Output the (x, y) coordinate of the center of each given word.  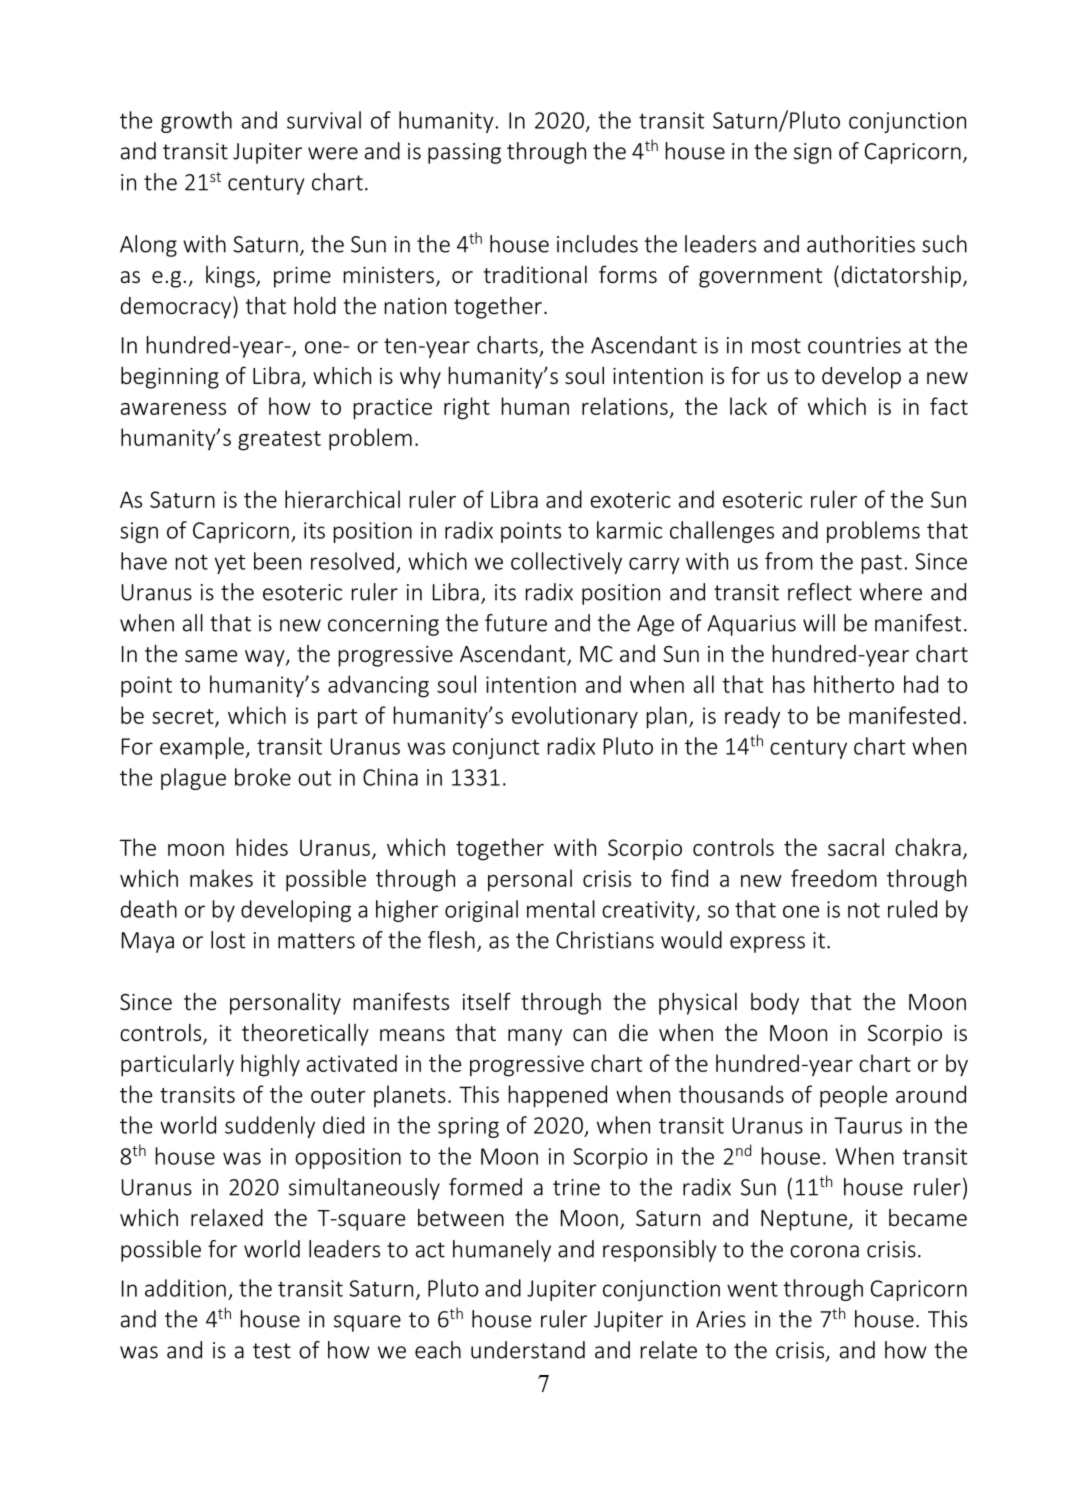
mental (561, 909)
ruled (912, 909)
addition (185, 1288)
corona (824, 1251)
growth (196, 122)
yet (230, 564)
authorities (861, 244)
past (882, 564)
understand (528, 1350)
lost (228, 940)
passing (464, 153)
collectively (566, 563)
